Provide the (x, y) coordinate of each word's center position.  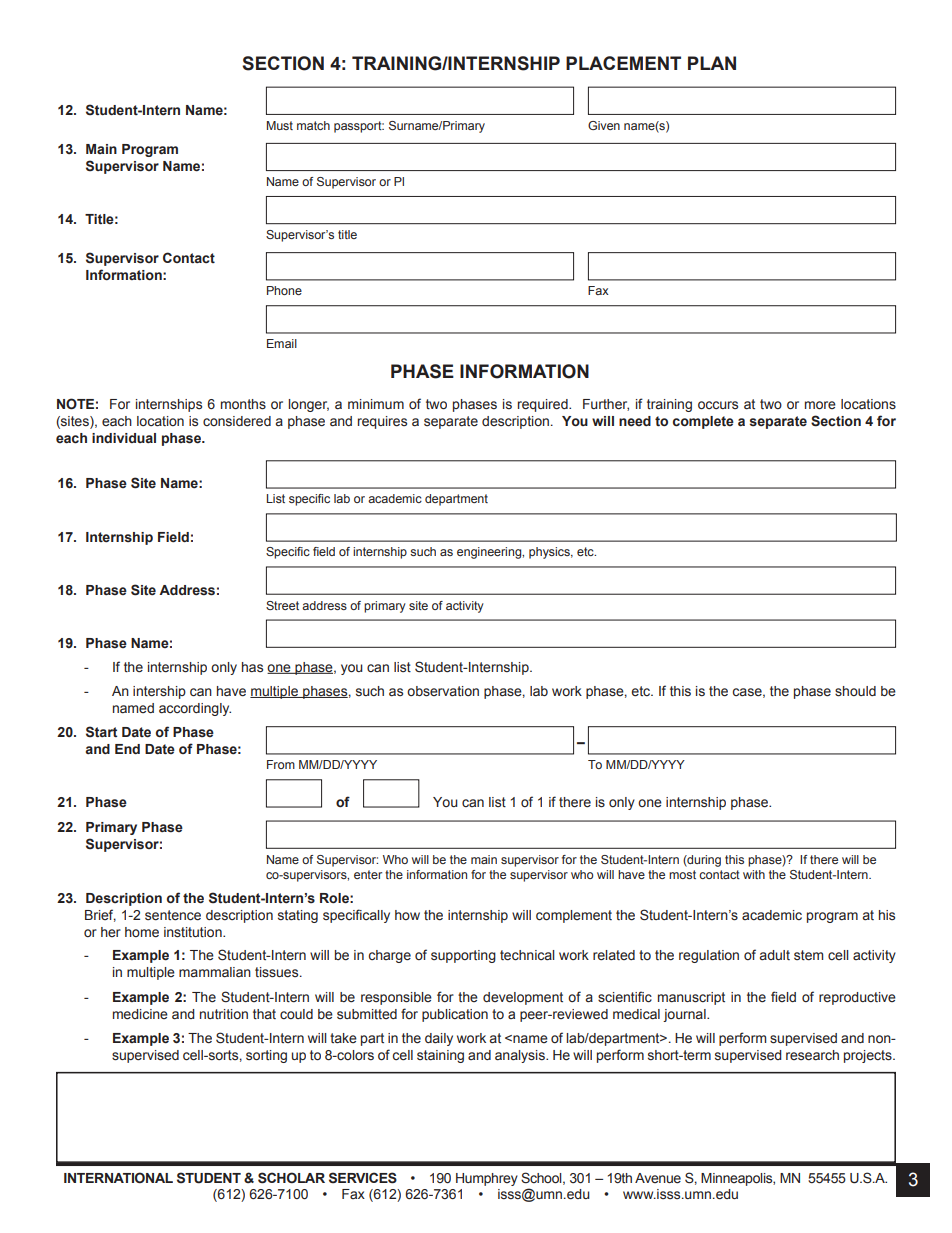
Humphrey (487, 1179)
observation (443, 691)
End (127, 749)
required (544, 405)
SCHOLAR (291, 1178)
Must (280, 125)
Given (604, 125)
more (820, 405)
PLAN (712, 63)
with (754, 874)
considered (237, 421)
